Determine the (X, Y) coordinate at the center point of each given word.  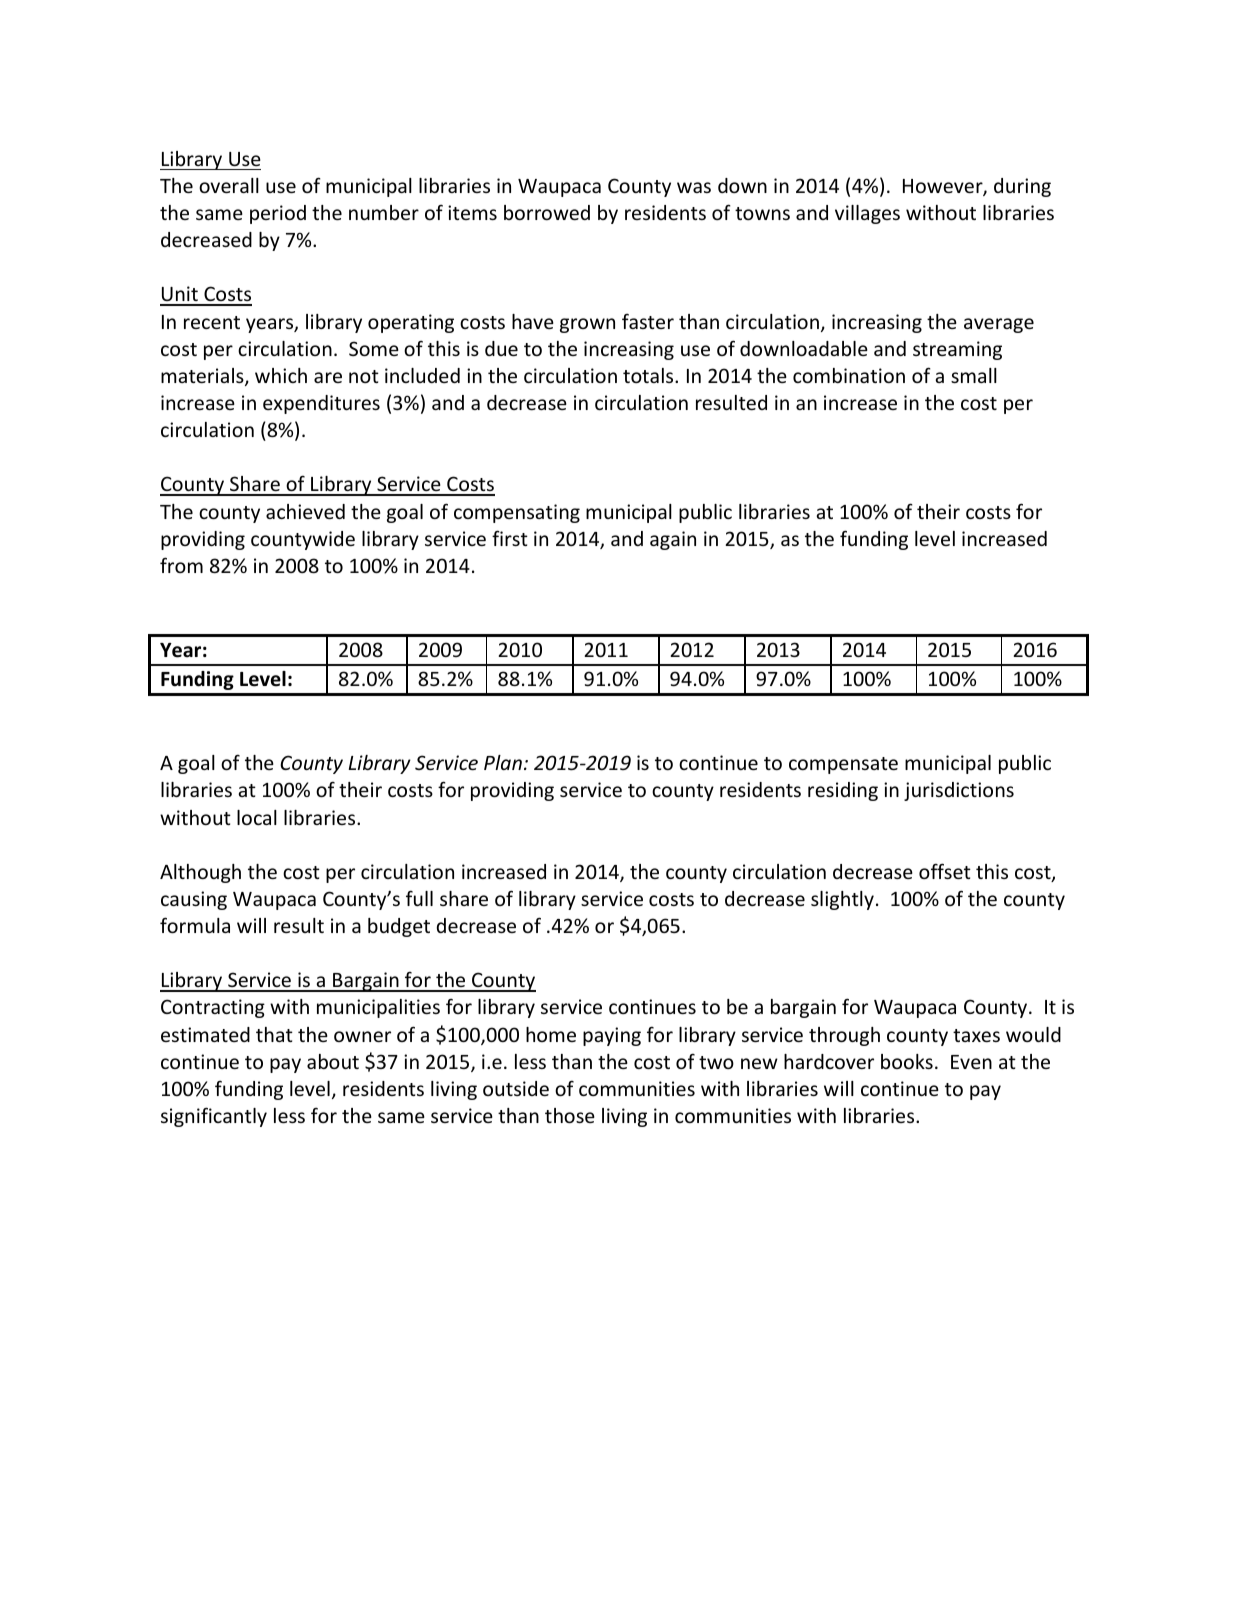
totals (649, 375)
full (419, 898)
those (570, 1115)
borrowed (547, 212)
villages (867, 214)
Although (200, 873)
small (974, 375)
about (333, 1061)
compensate (843, 765)
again (673, 540)
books (907, 1061)
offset (945, 871)
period (278, 214)
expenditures (321, 404)
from (181, 565)
